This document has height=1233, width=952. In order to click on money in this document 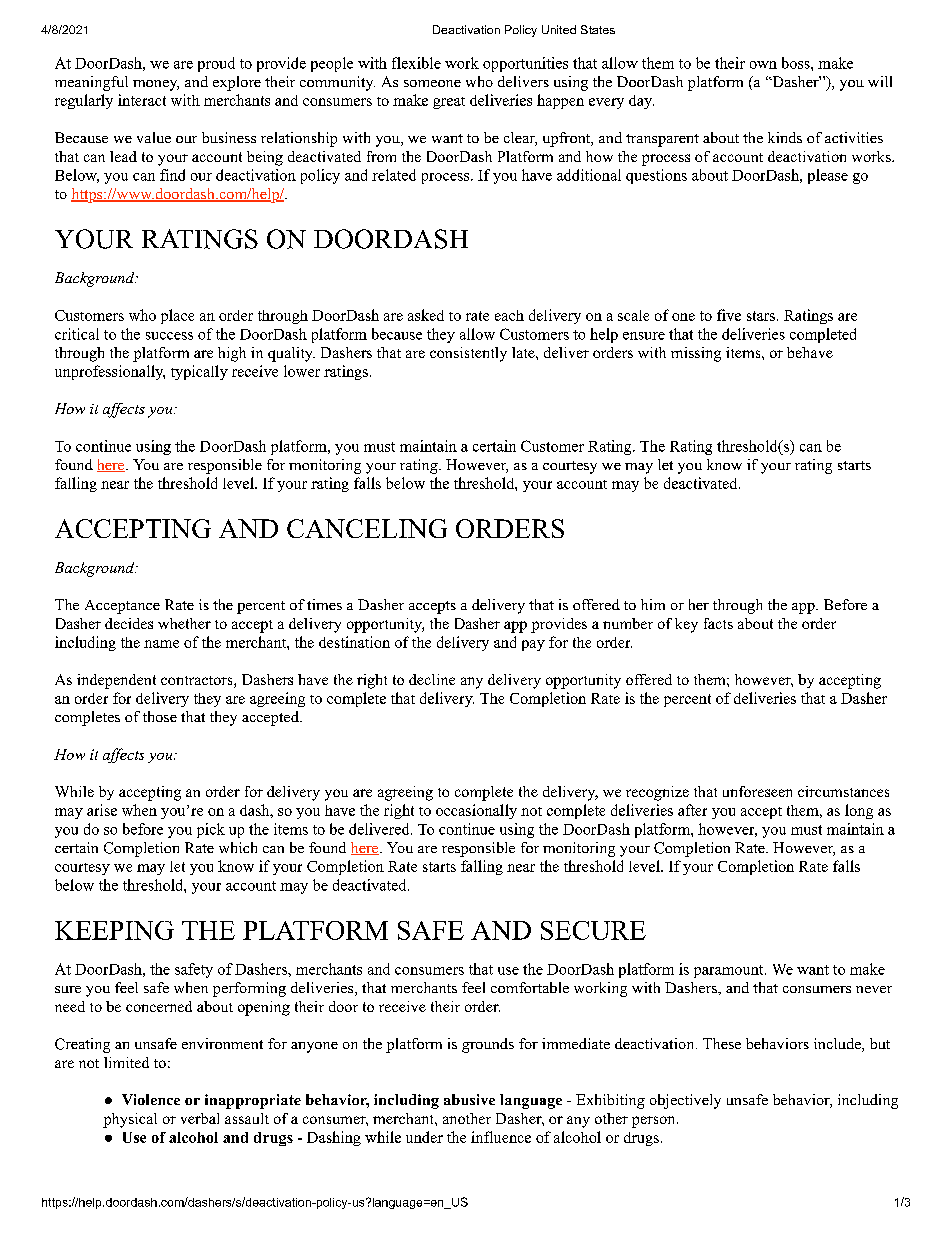, I will do `click(156, 85)`.
